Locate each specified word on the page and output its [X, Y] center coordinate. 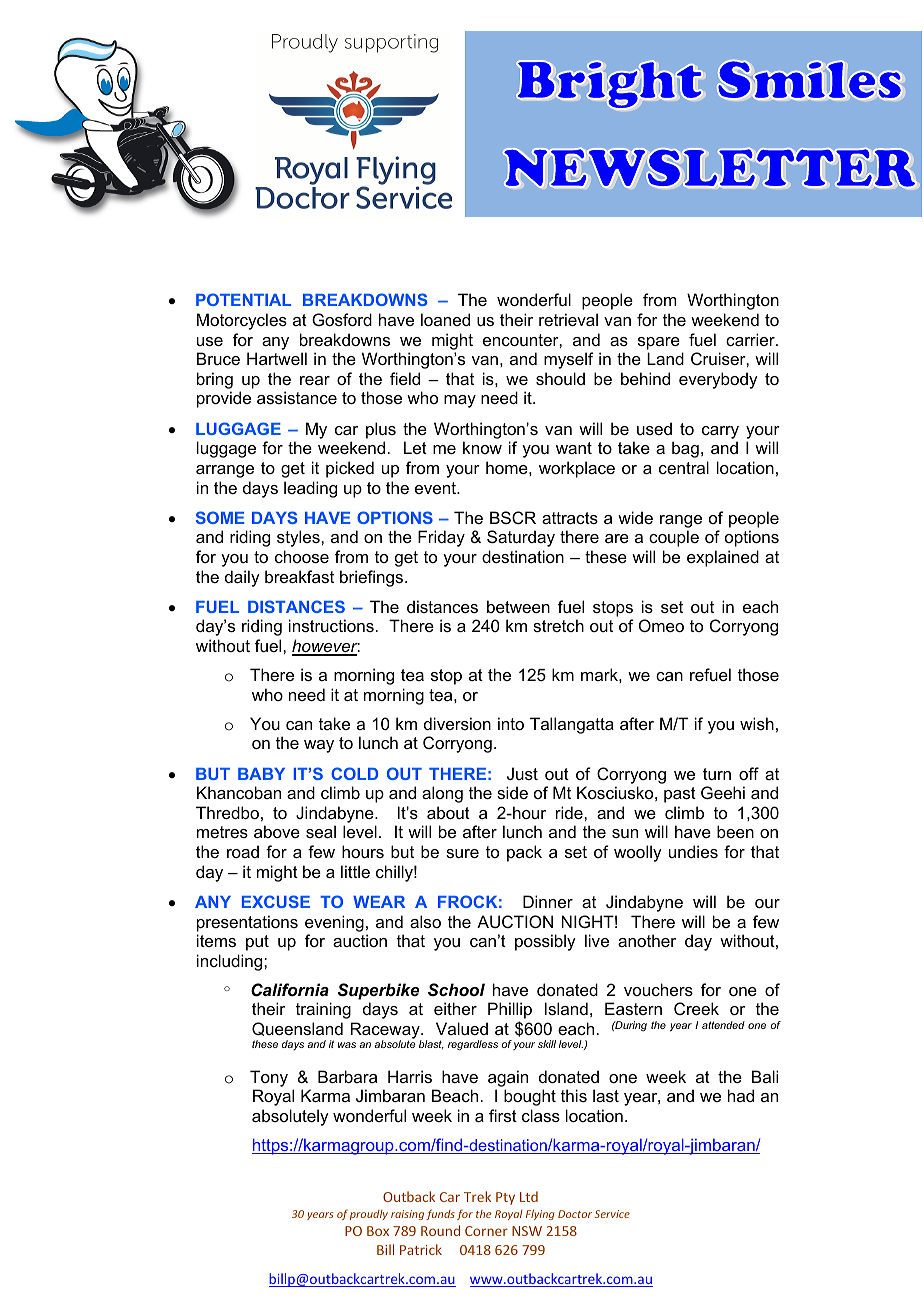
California [290, 990]
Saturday [521, 538]
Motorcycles [242, 321]
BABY [261, 774]
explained [723, 558]
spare [659, 343]
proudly [369, 1215]
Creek [696, 1008]
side [512, 792]
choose [302, 556]
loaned [445, 319]
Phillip [510, 1012]
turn [717, 774]
